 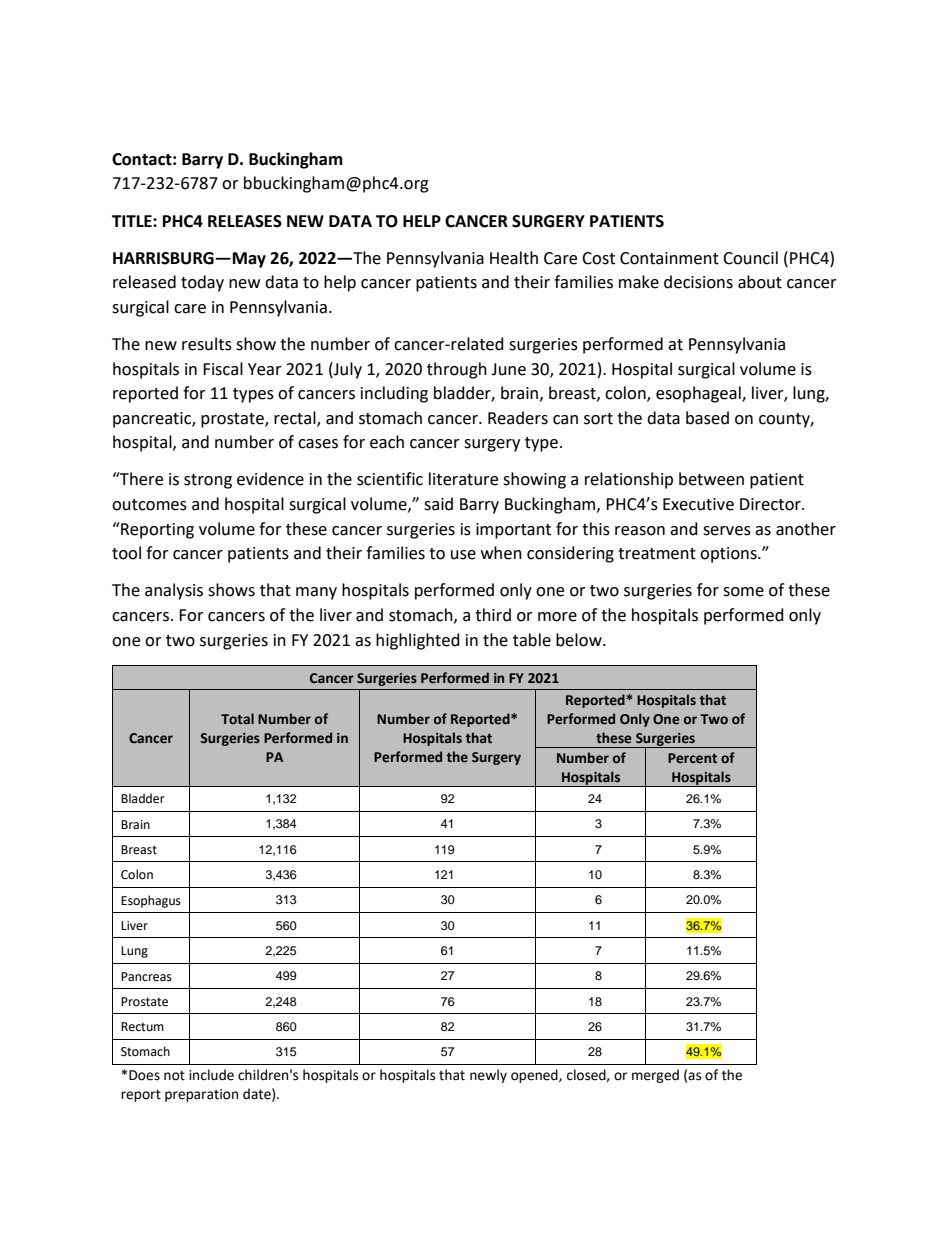 What do you see at coordinates (418, 641) in the image?
I see `highlighted` at bounding box center [418, 641].
